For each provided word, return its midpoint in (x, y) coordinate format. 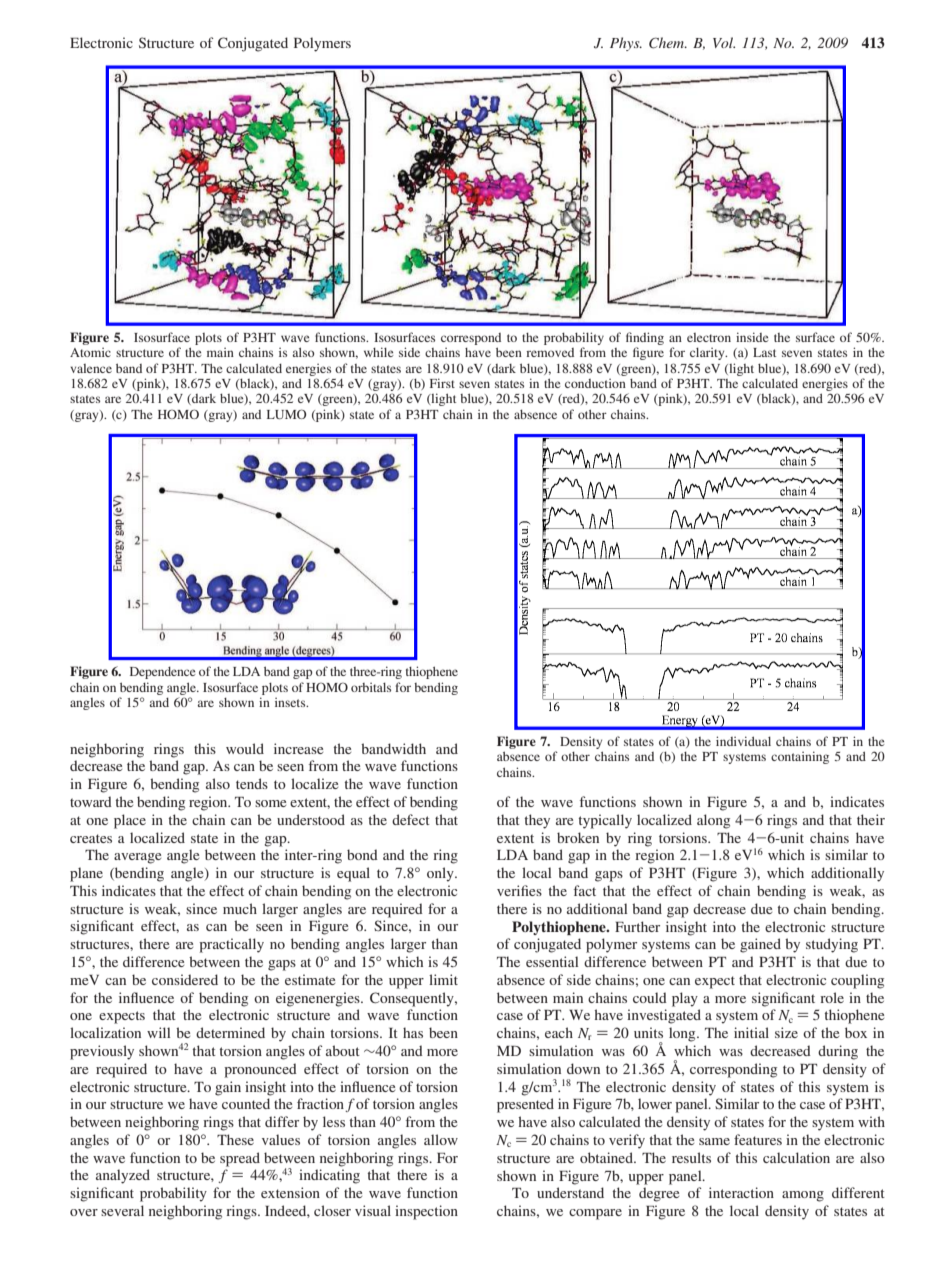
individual (743, 741)
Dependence (162, 673)
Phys (626, 44)
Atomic (90, 352)
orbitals (371, 687)
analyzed (123, 1176)
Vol (724, 42)
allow (441, 1139)
